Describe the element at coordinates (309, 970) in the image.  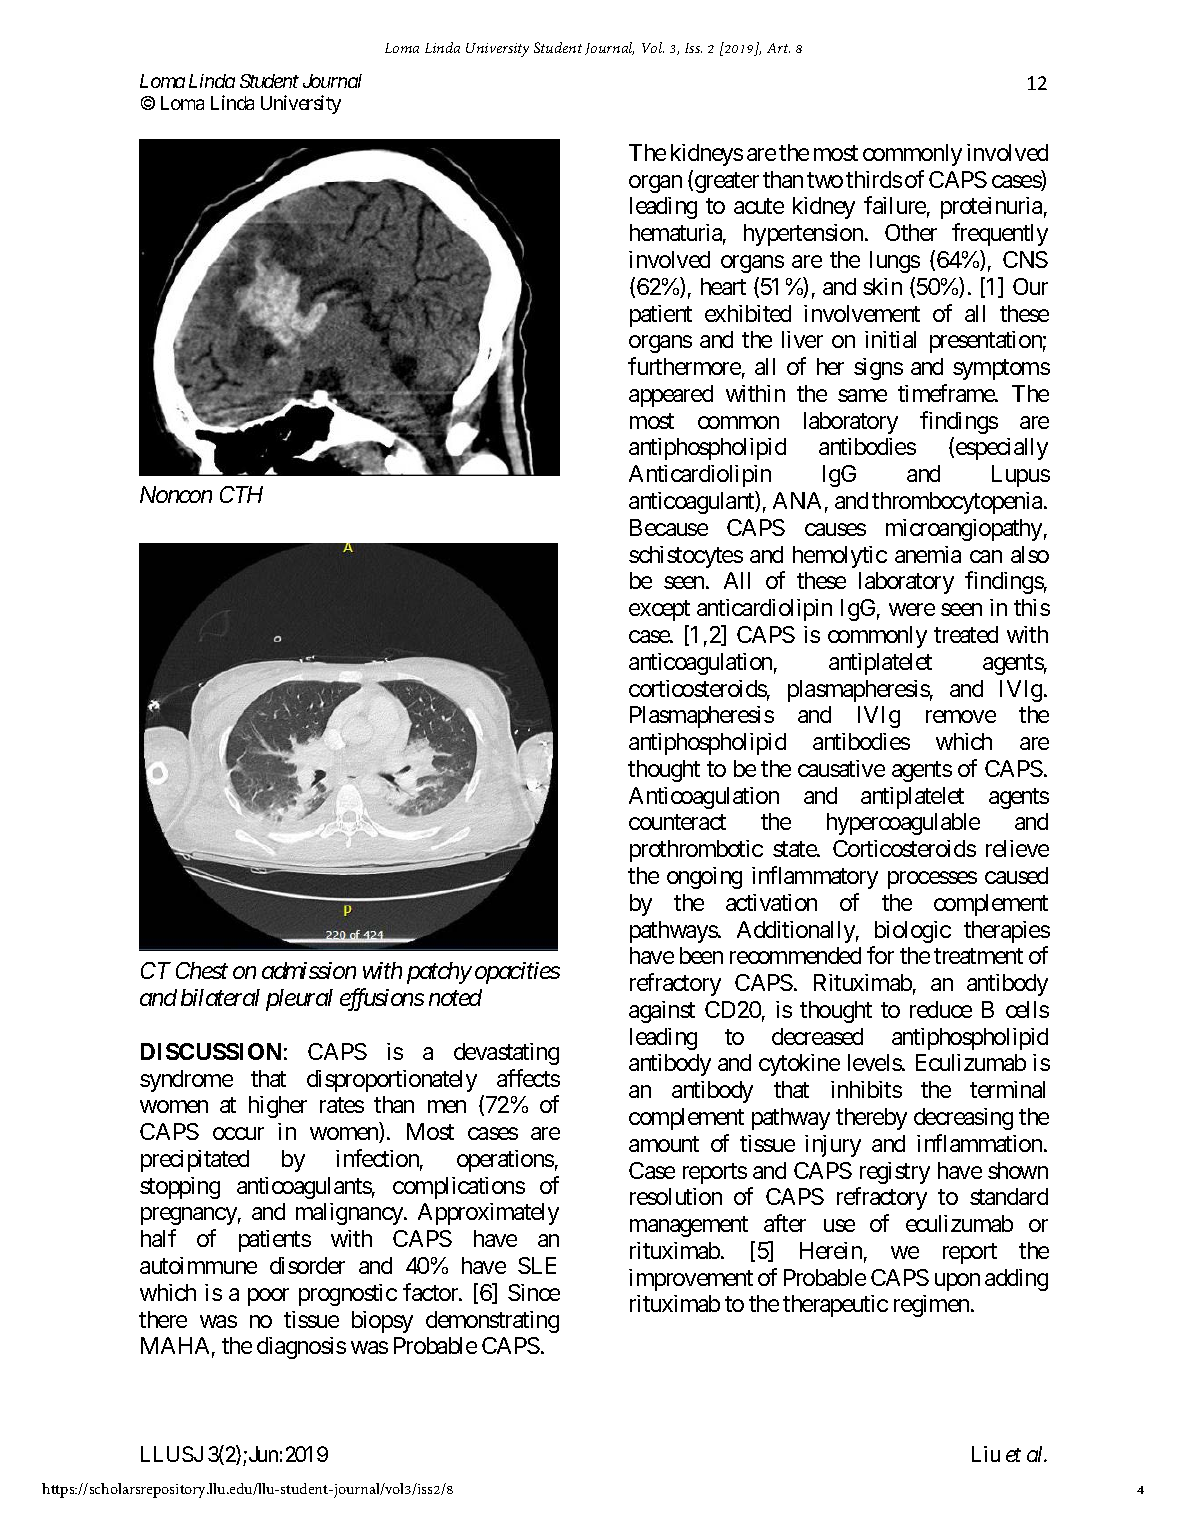
I see `admission` at that location.
